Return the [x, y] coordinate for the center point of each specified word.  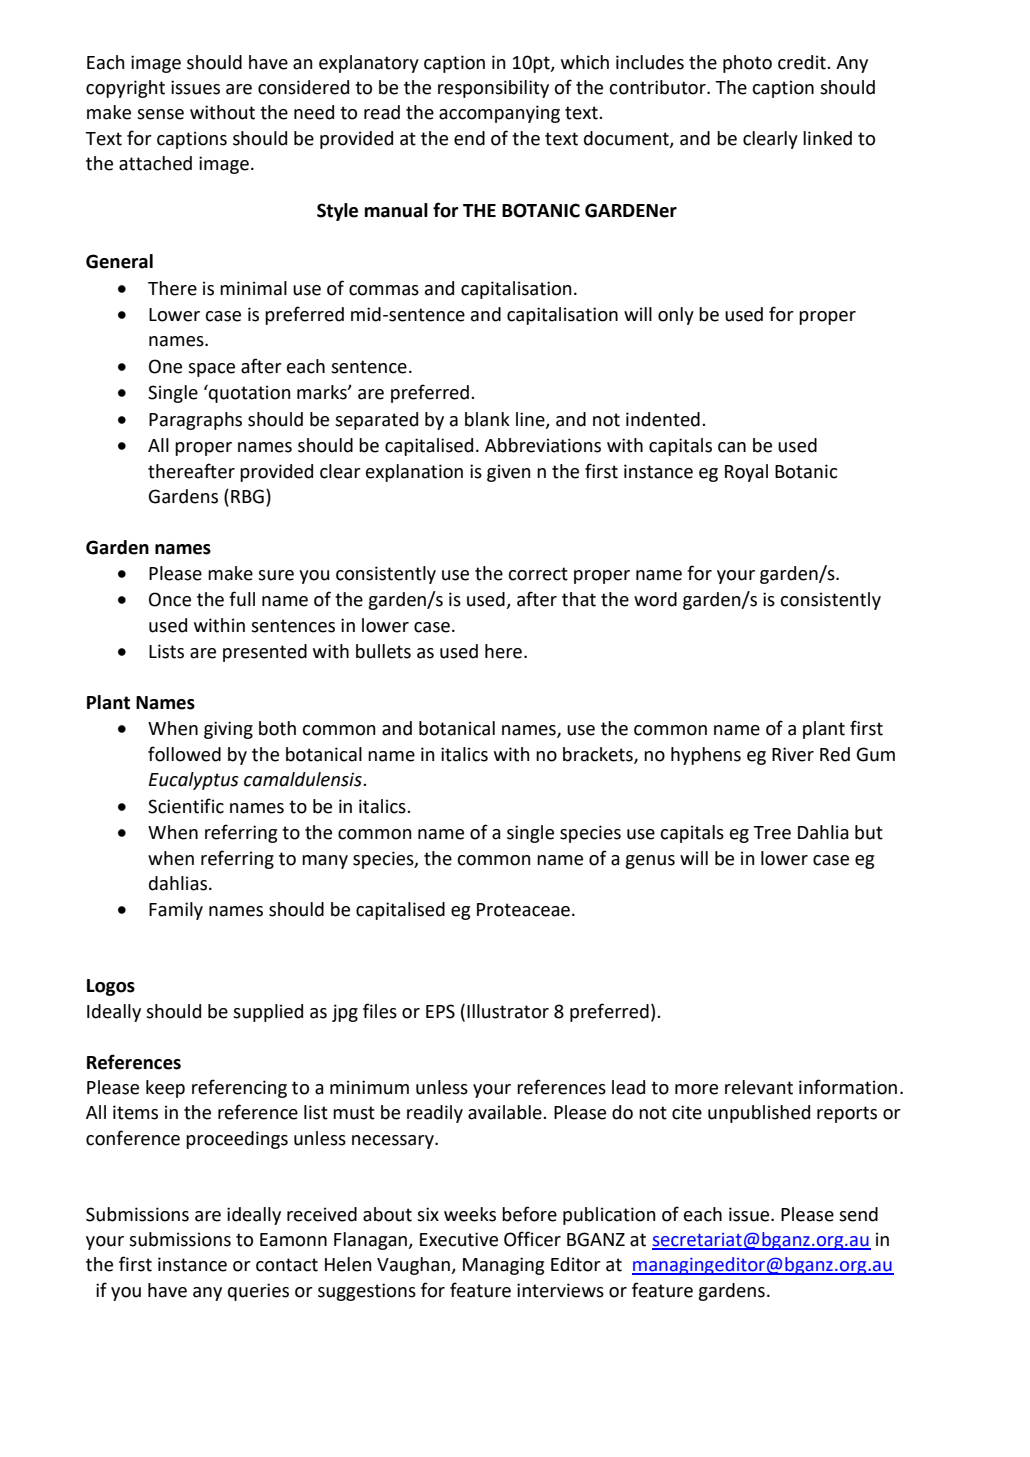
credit [803, 62]
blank [487, 419]
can [732, 447]
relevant [759, 1087]
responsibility [493, 89]
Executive [459, 1239]
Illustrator [508, 1011]
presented [265, 653]
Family [176, 911]
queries [258, 1292]
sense [160, 114]
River [793, 754]
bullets [383, 651]
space [211, 370]
